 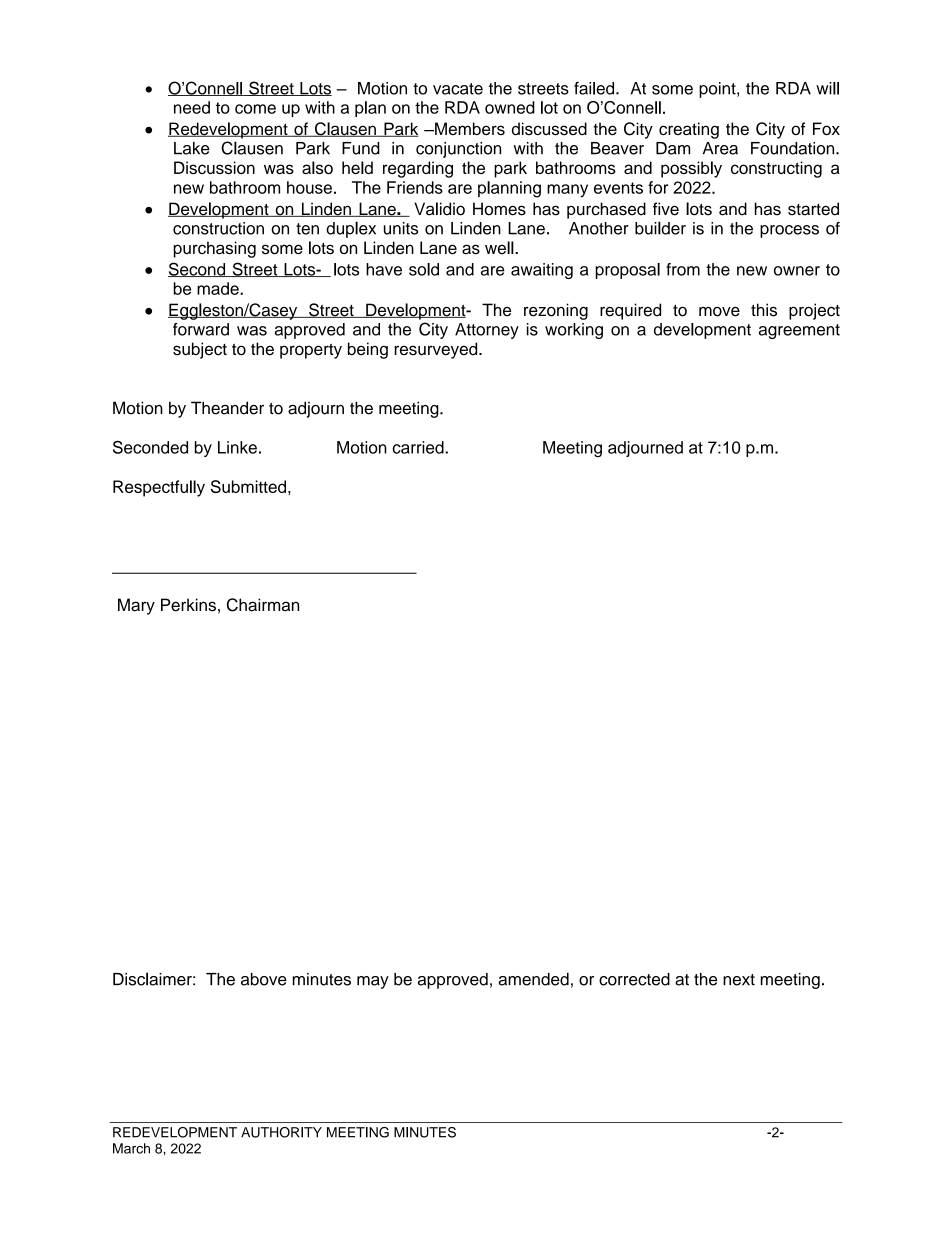 I want to click on carried, so click(x=419, y=447).
